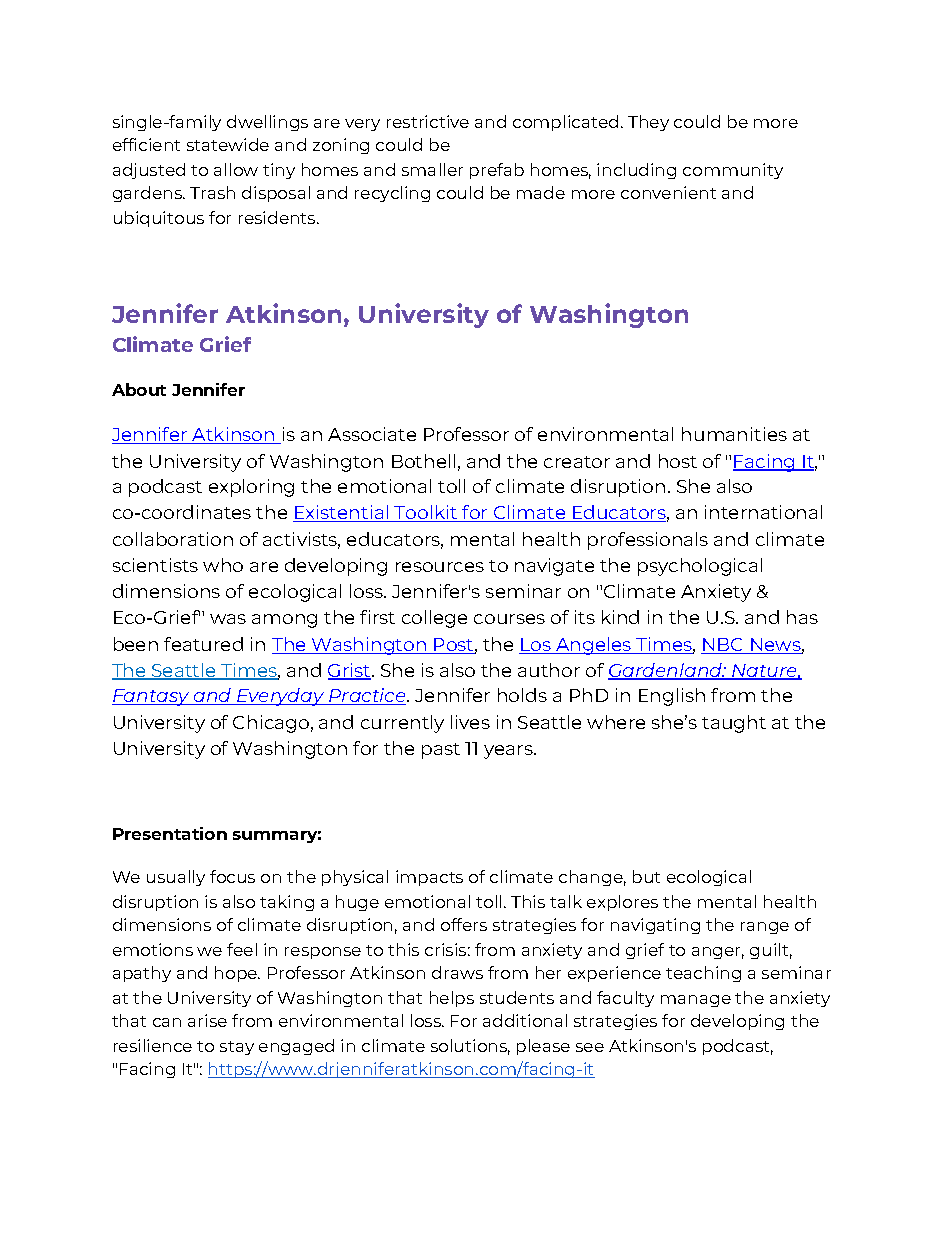 This screenshot has width=952, height=1233. I want to click on who, so click(223, 565).
